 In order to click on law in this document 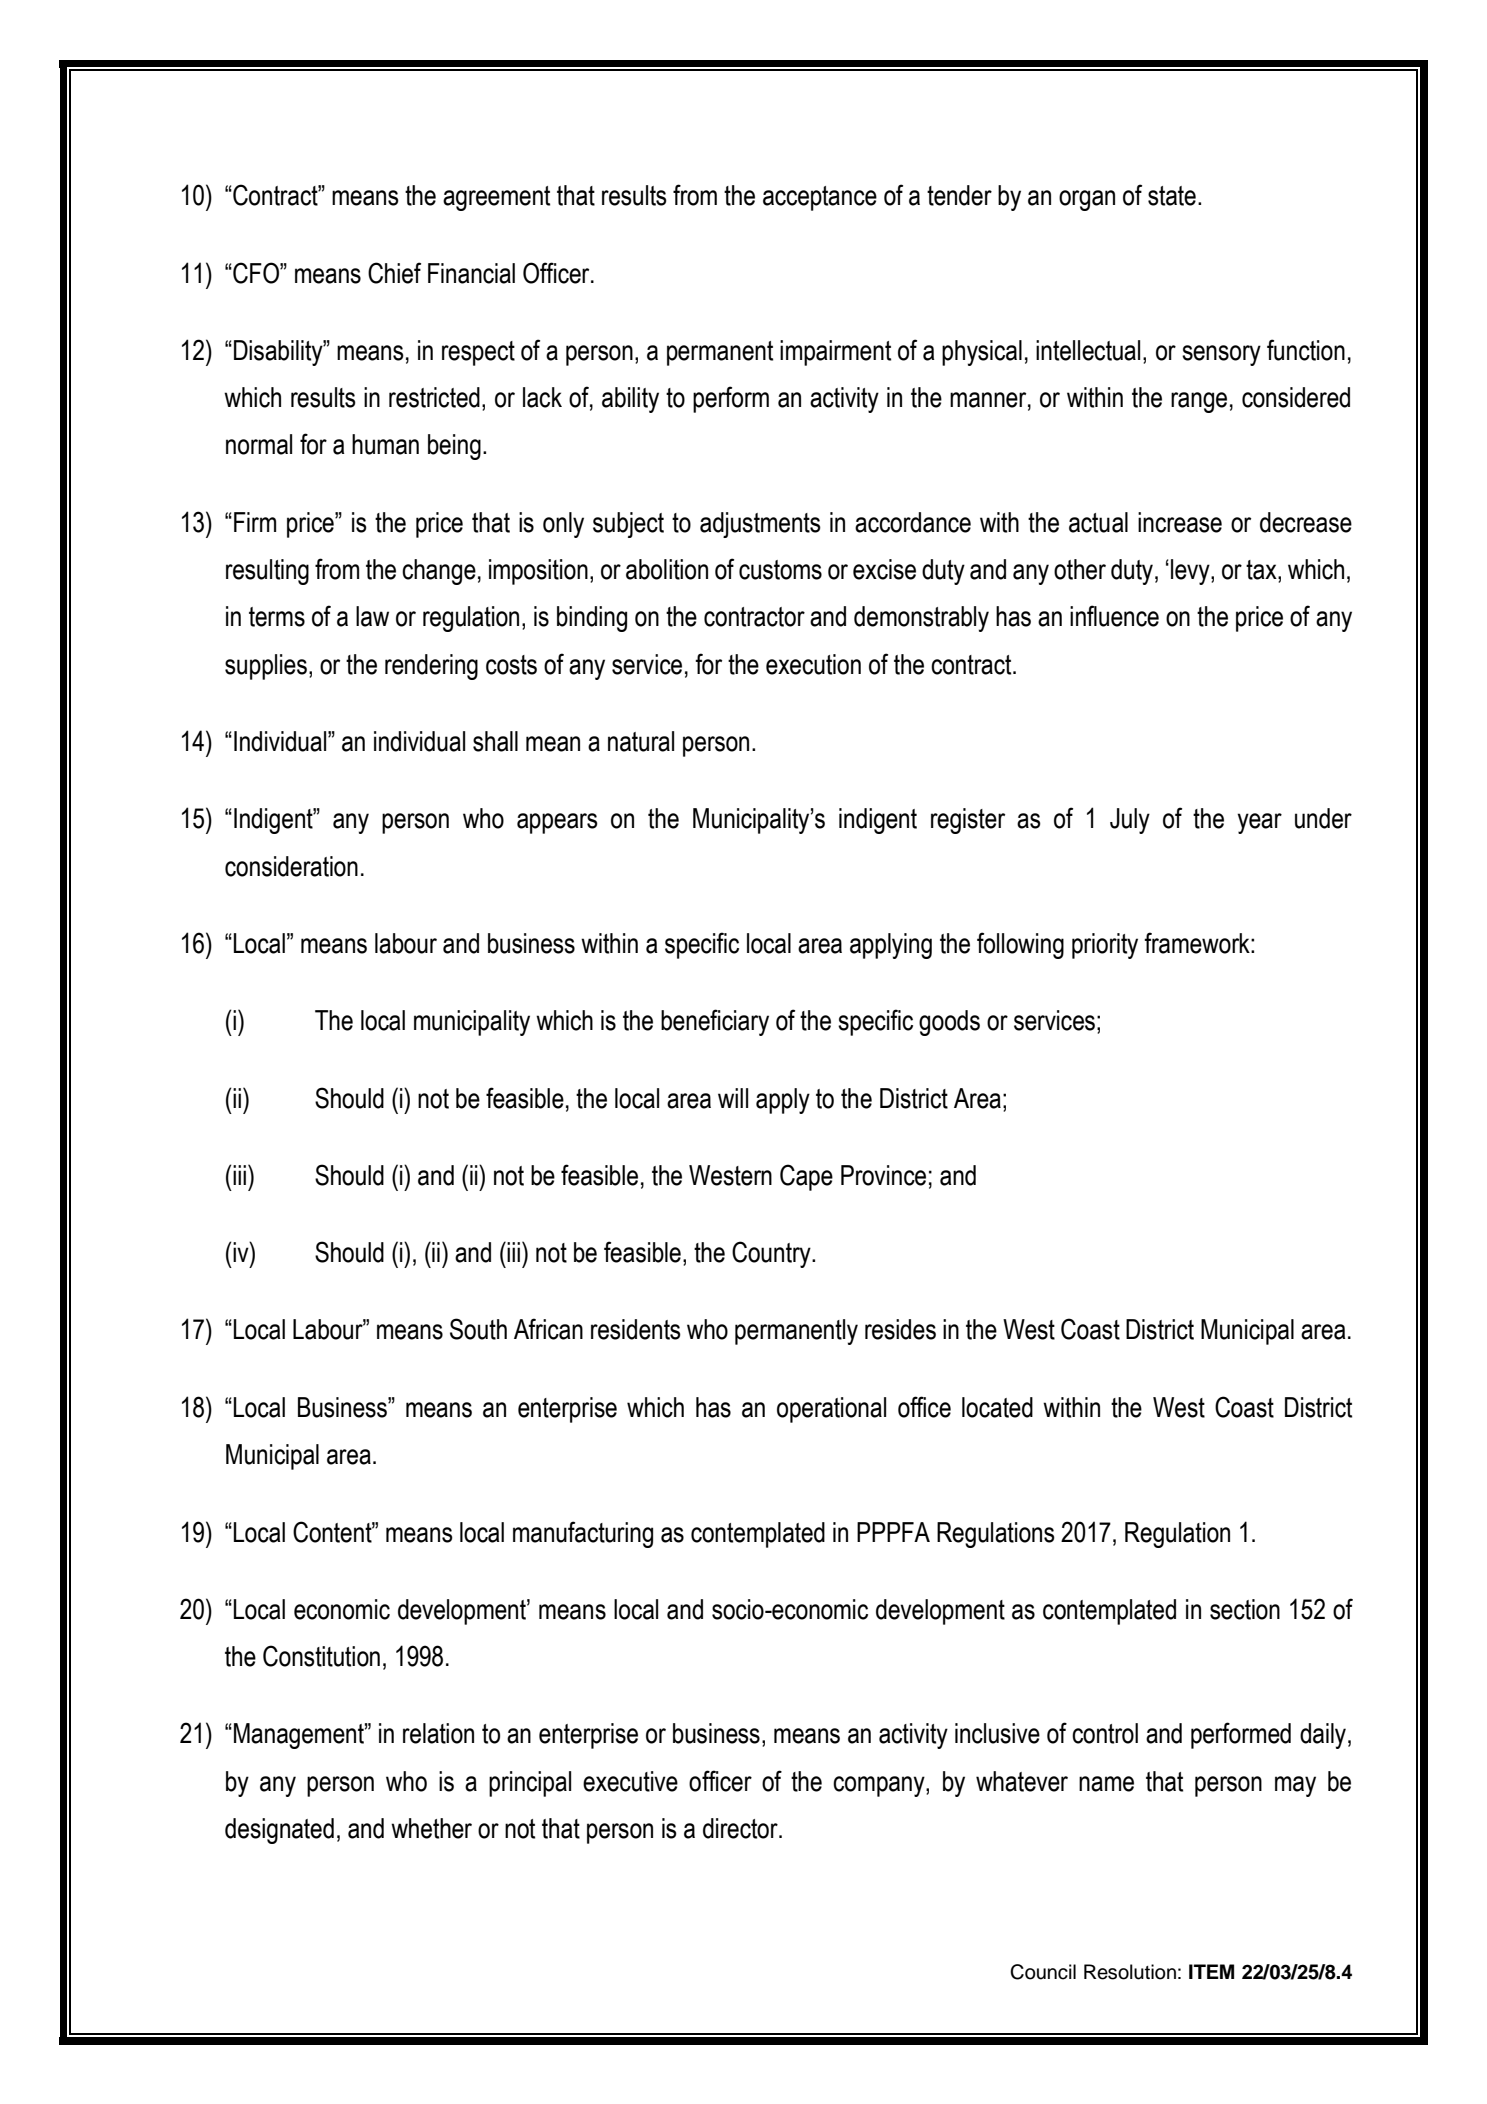, I will do `click(372, 616)`.
